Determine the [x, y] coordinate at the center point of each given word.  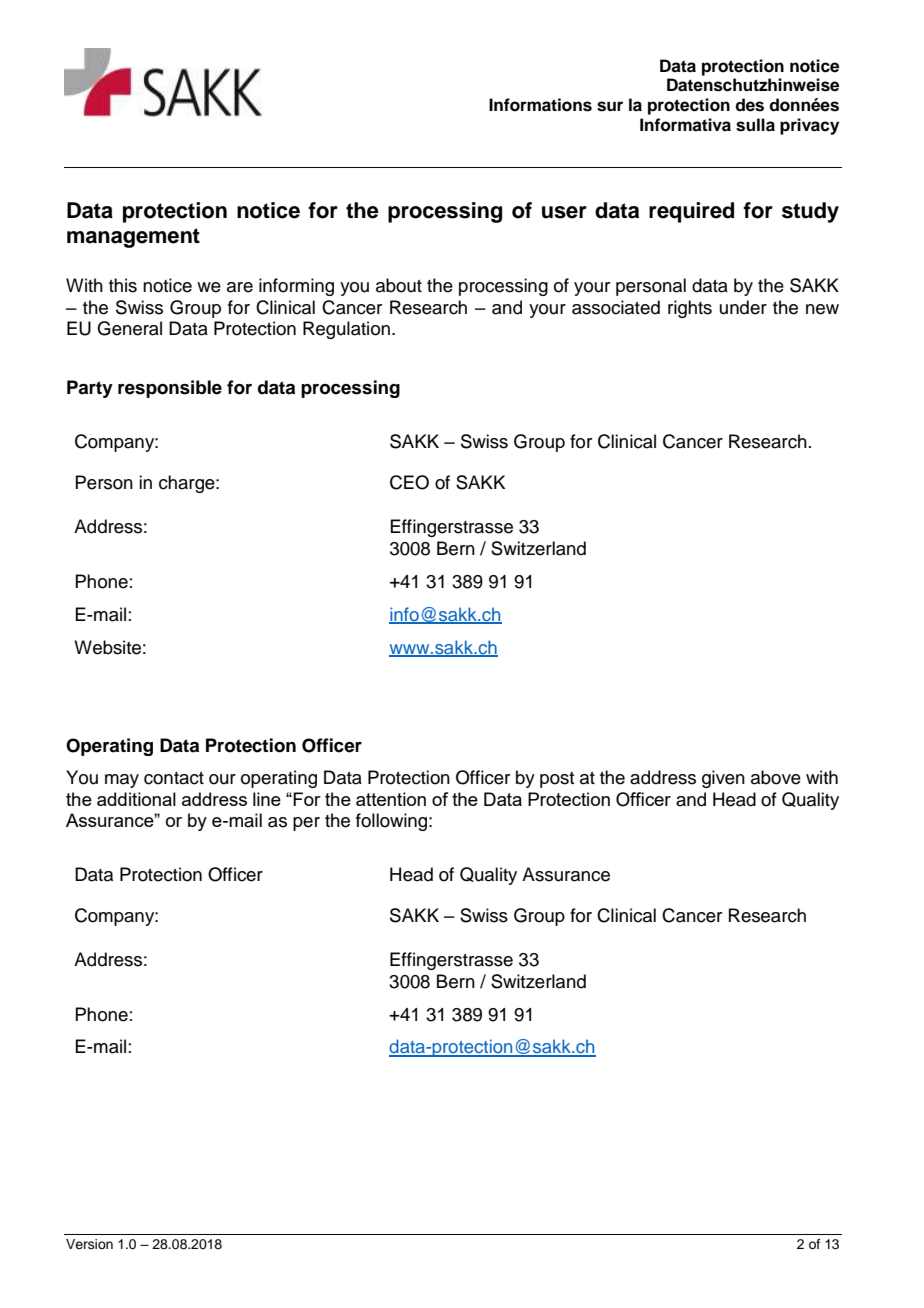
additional [136, 799]
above [776, 777]
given [723, 779]
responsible [170, 389]
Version [89, 1244]
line [267, 799]
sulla [755, 125]
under [743, 307]
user [564, 212]
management [133, 238]
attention [391, 799]
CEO [409, 482]
